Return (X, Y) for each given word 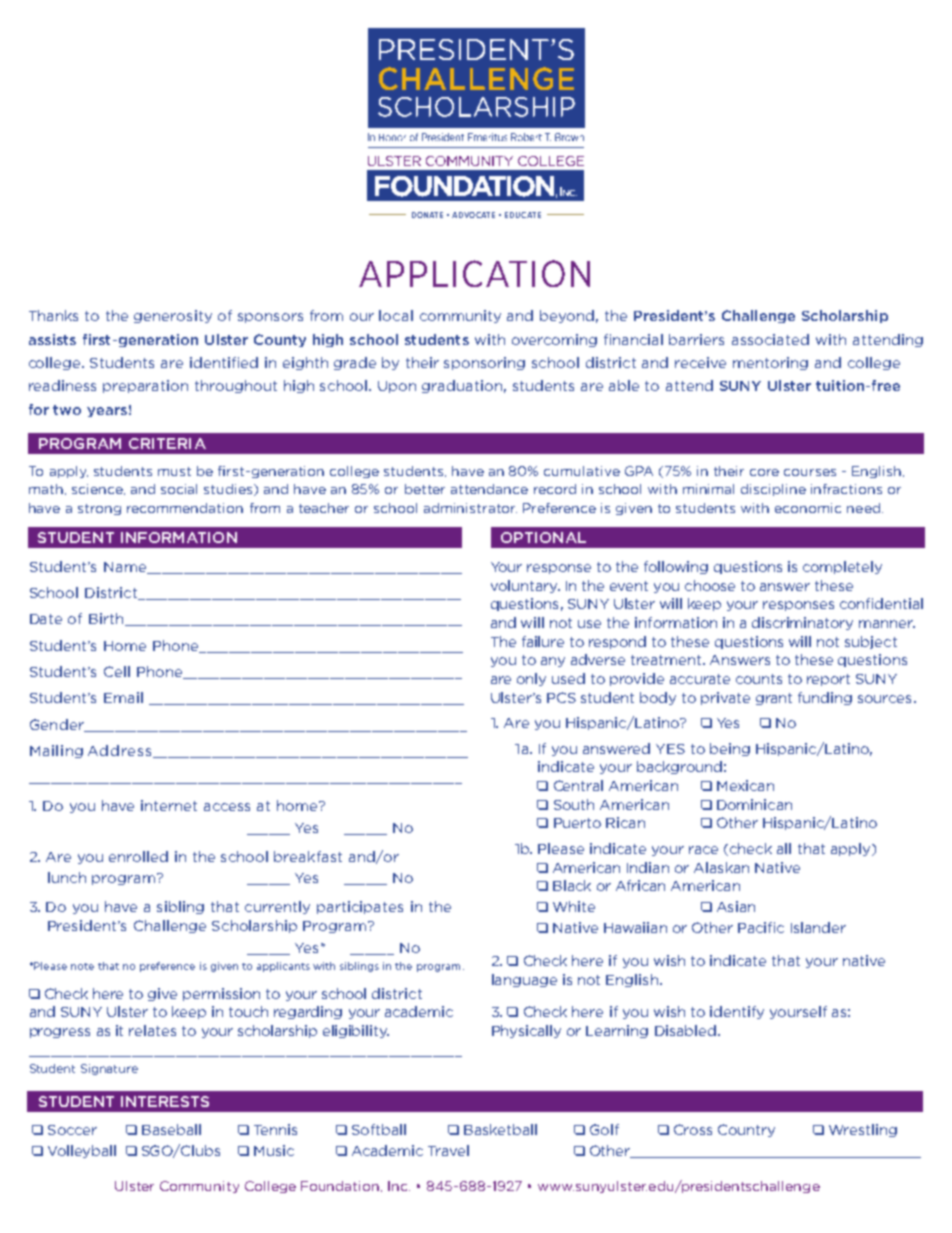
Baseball (171, 1129)
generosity (173, 316)
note (82, 966)
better (425, 489)
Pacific (761, 927)
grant (774, 699)
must (174, 471)
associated (770, 339)
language (524, 980)
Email (123, 697)
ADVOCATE (473, 215)
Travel (448, 1150)
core (764, 472)
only (531, 679)
